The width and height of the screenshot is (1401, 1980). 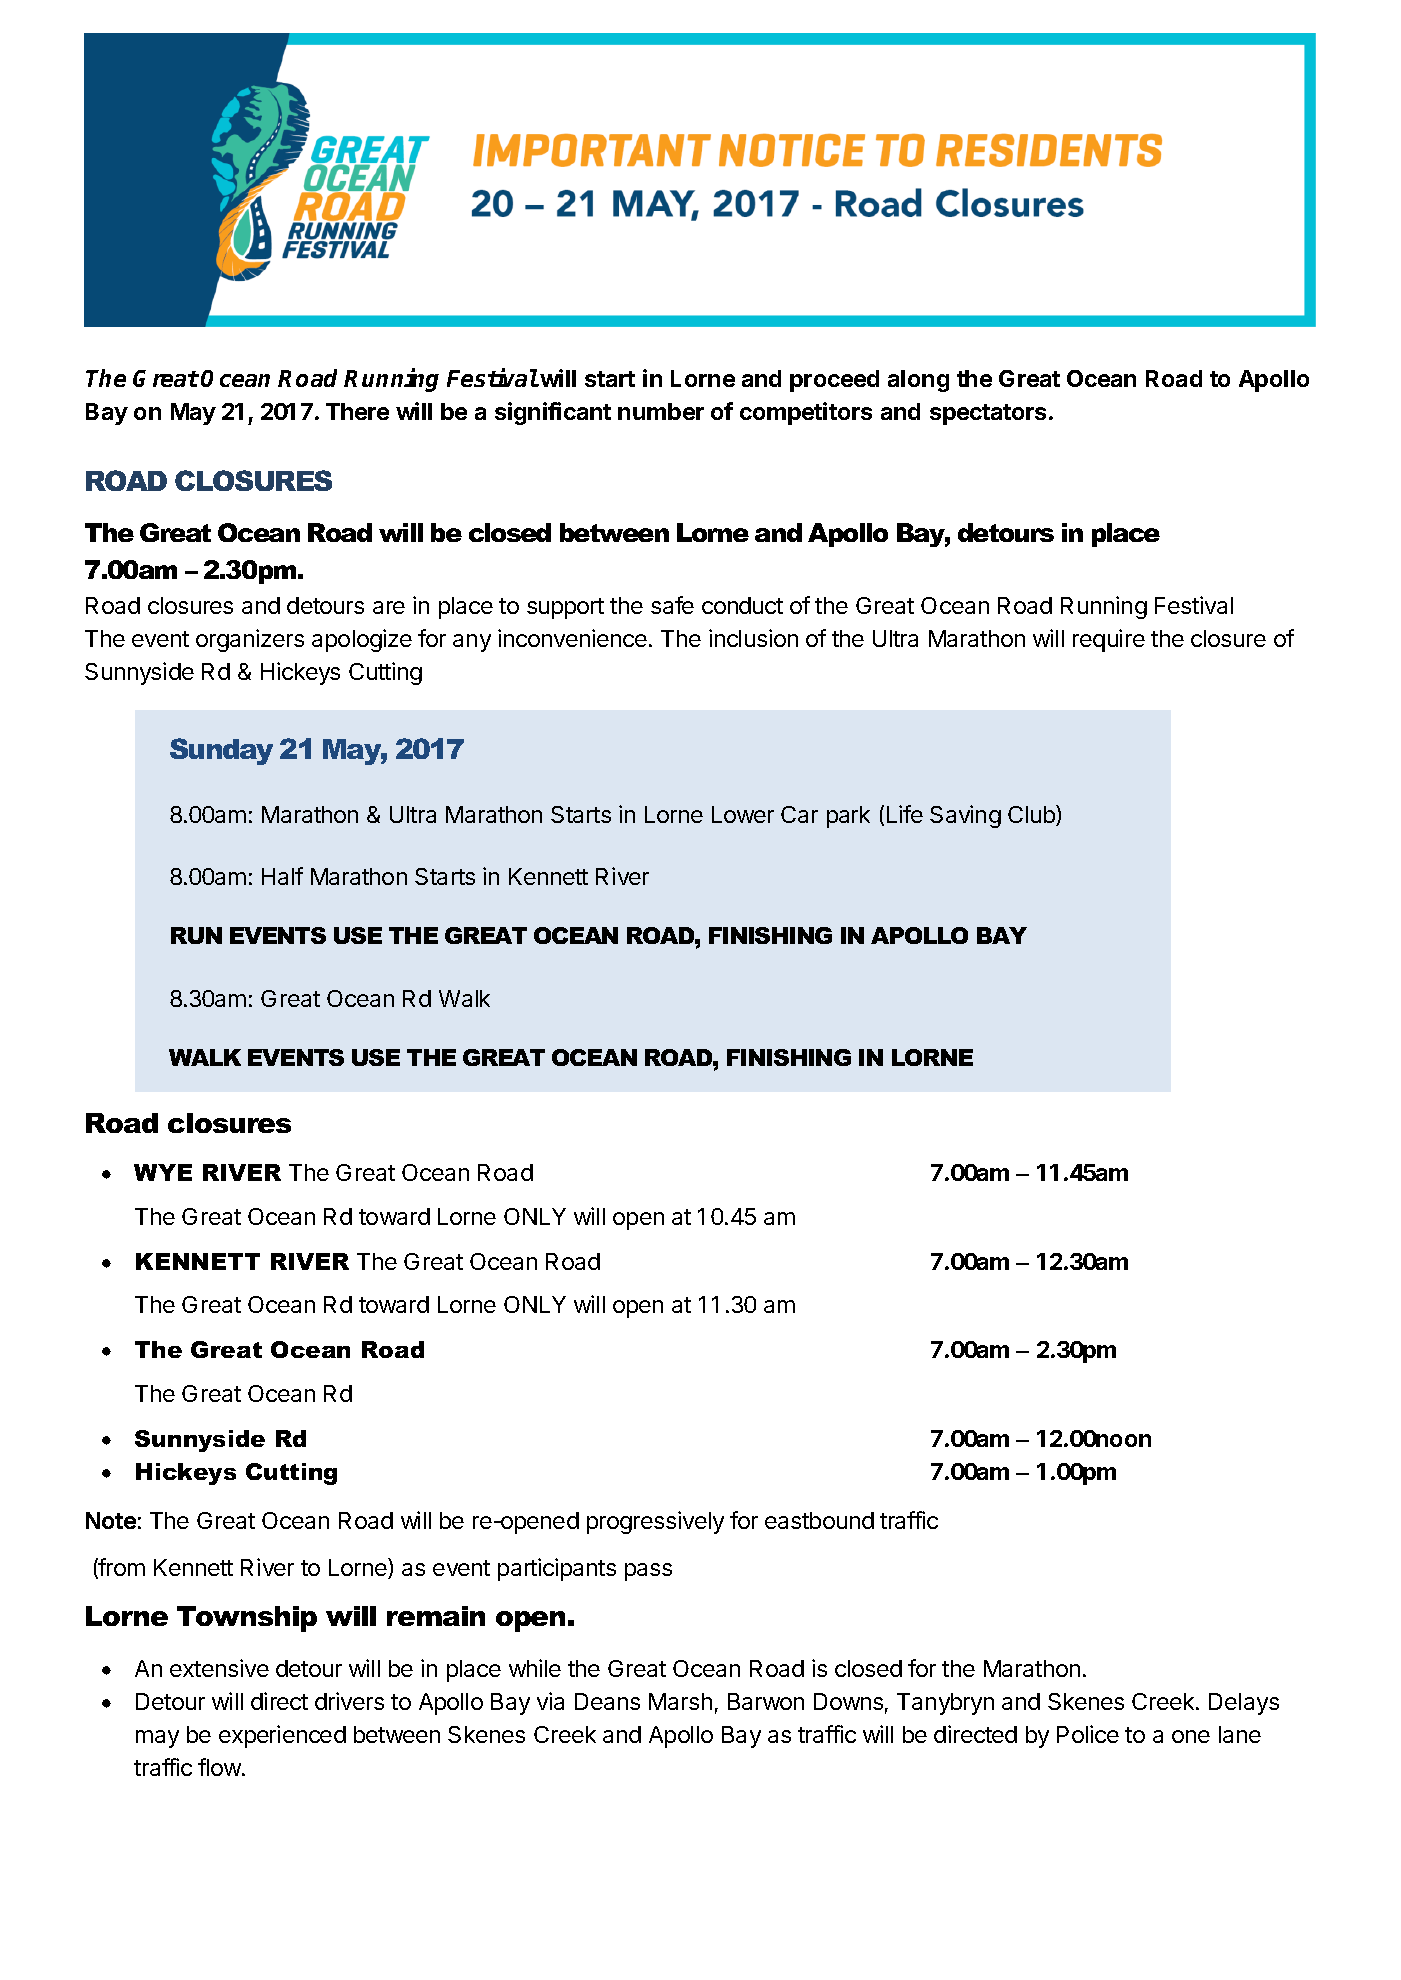 I want to click on number, so click(x=661, y=411).
